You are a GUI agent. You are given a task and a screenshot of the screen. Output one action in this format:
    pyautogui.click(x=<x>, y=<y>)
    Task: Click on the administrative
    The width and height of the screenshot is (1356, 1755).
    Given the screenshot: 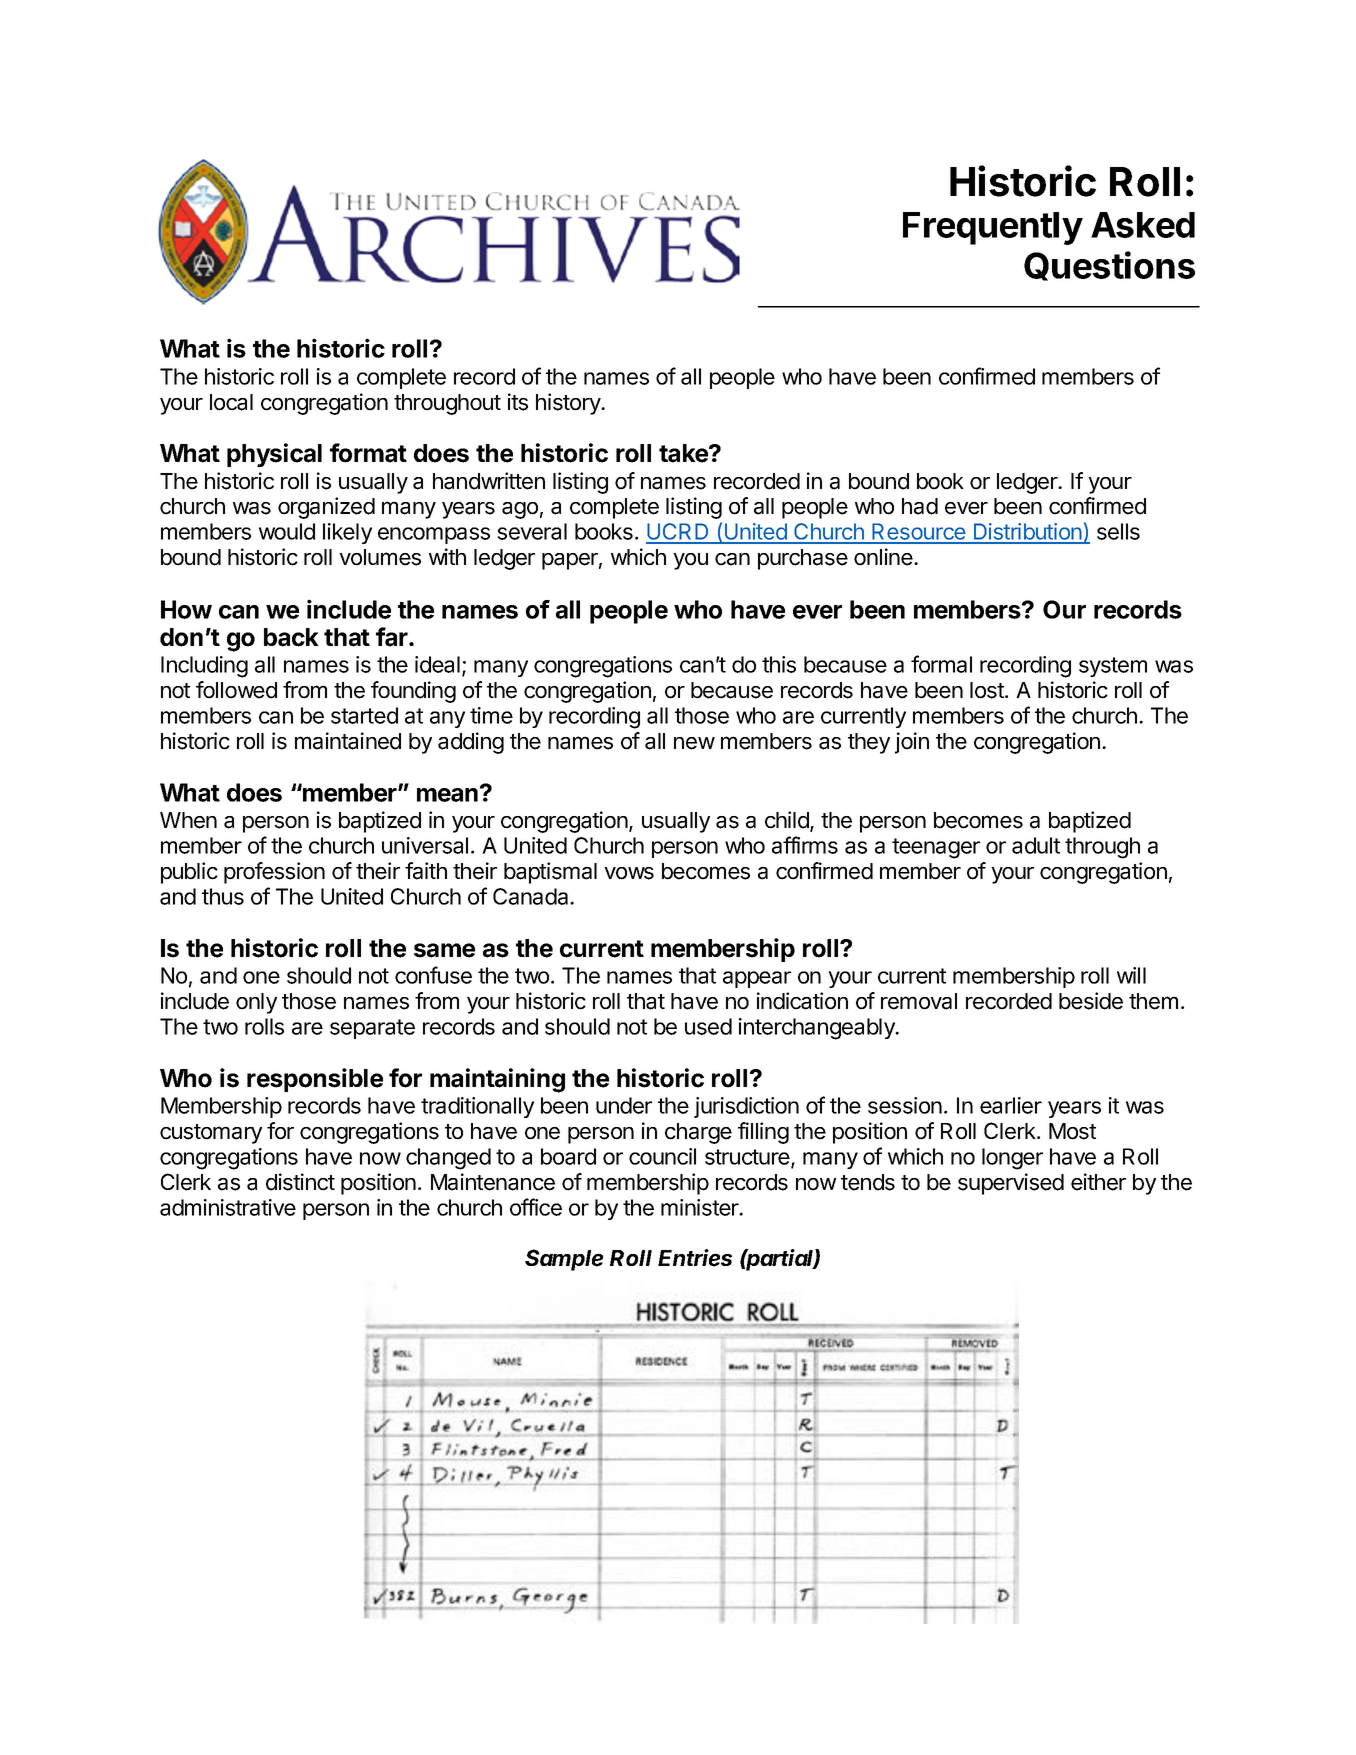 What is the action you would take?
    pyautogui.click(x=228, y=1207)
